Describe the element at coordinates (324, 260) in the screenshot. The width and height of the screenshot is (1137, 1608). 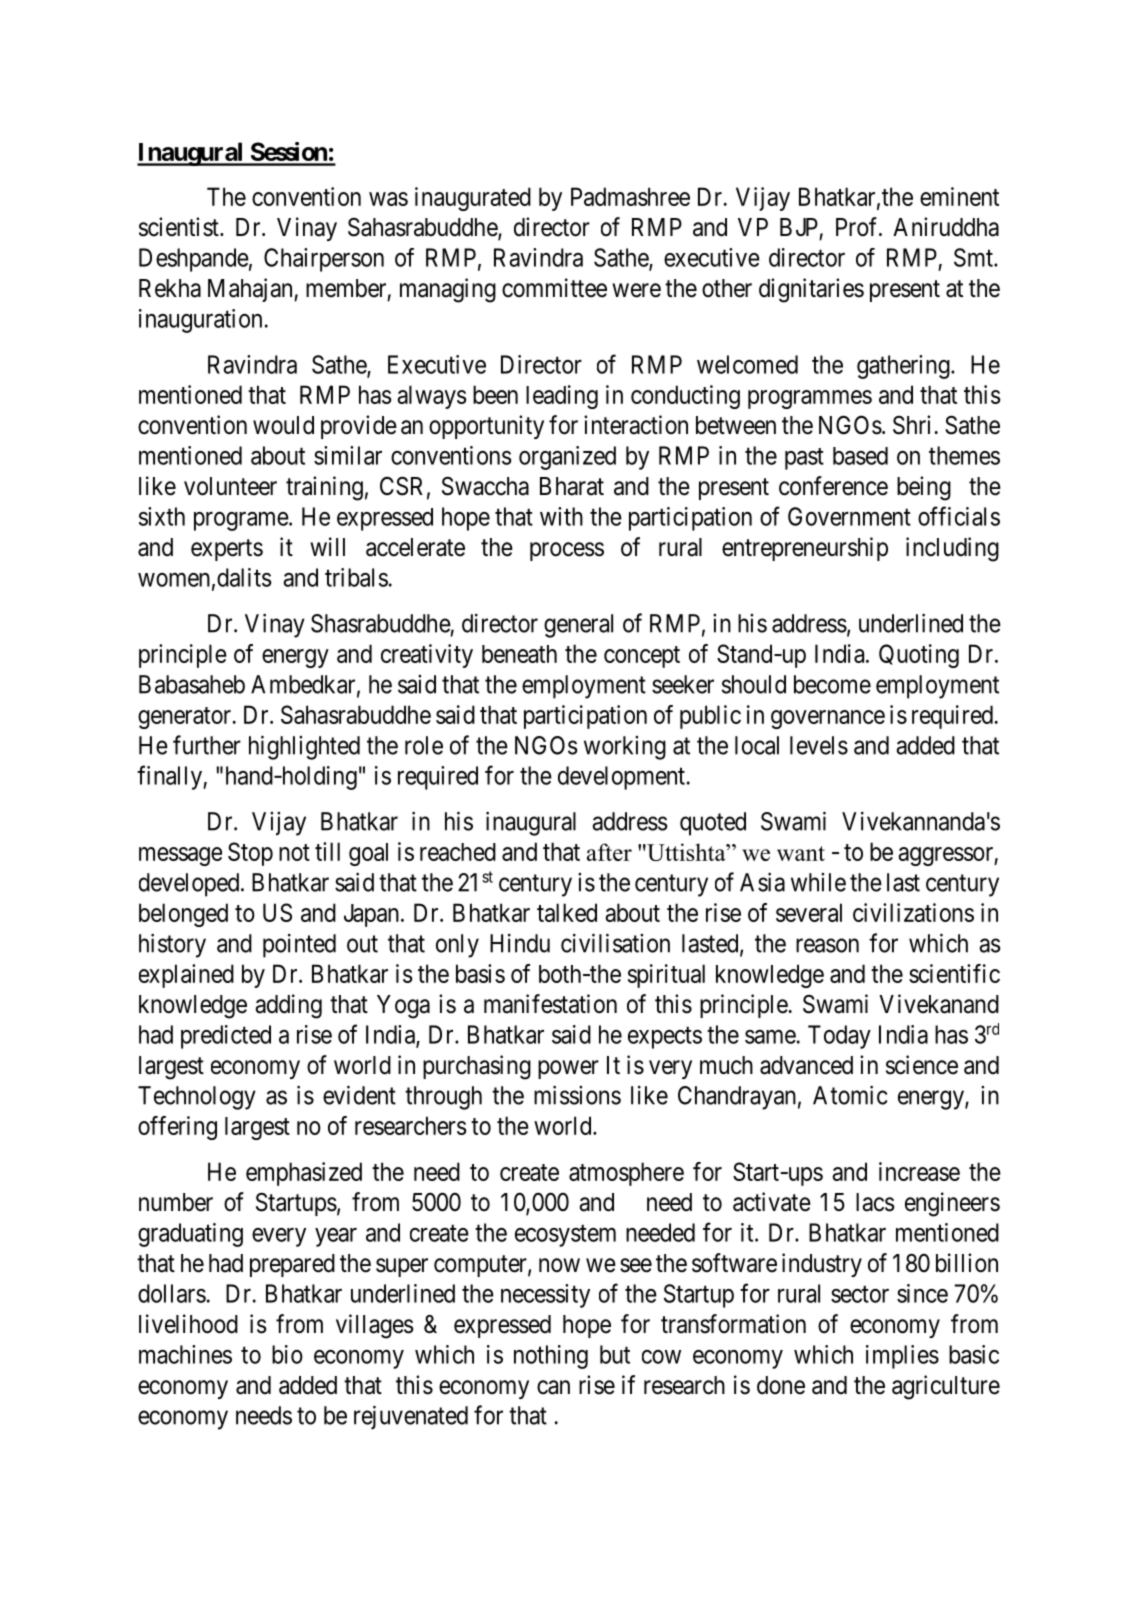
I see `Chairperson` at that location.
